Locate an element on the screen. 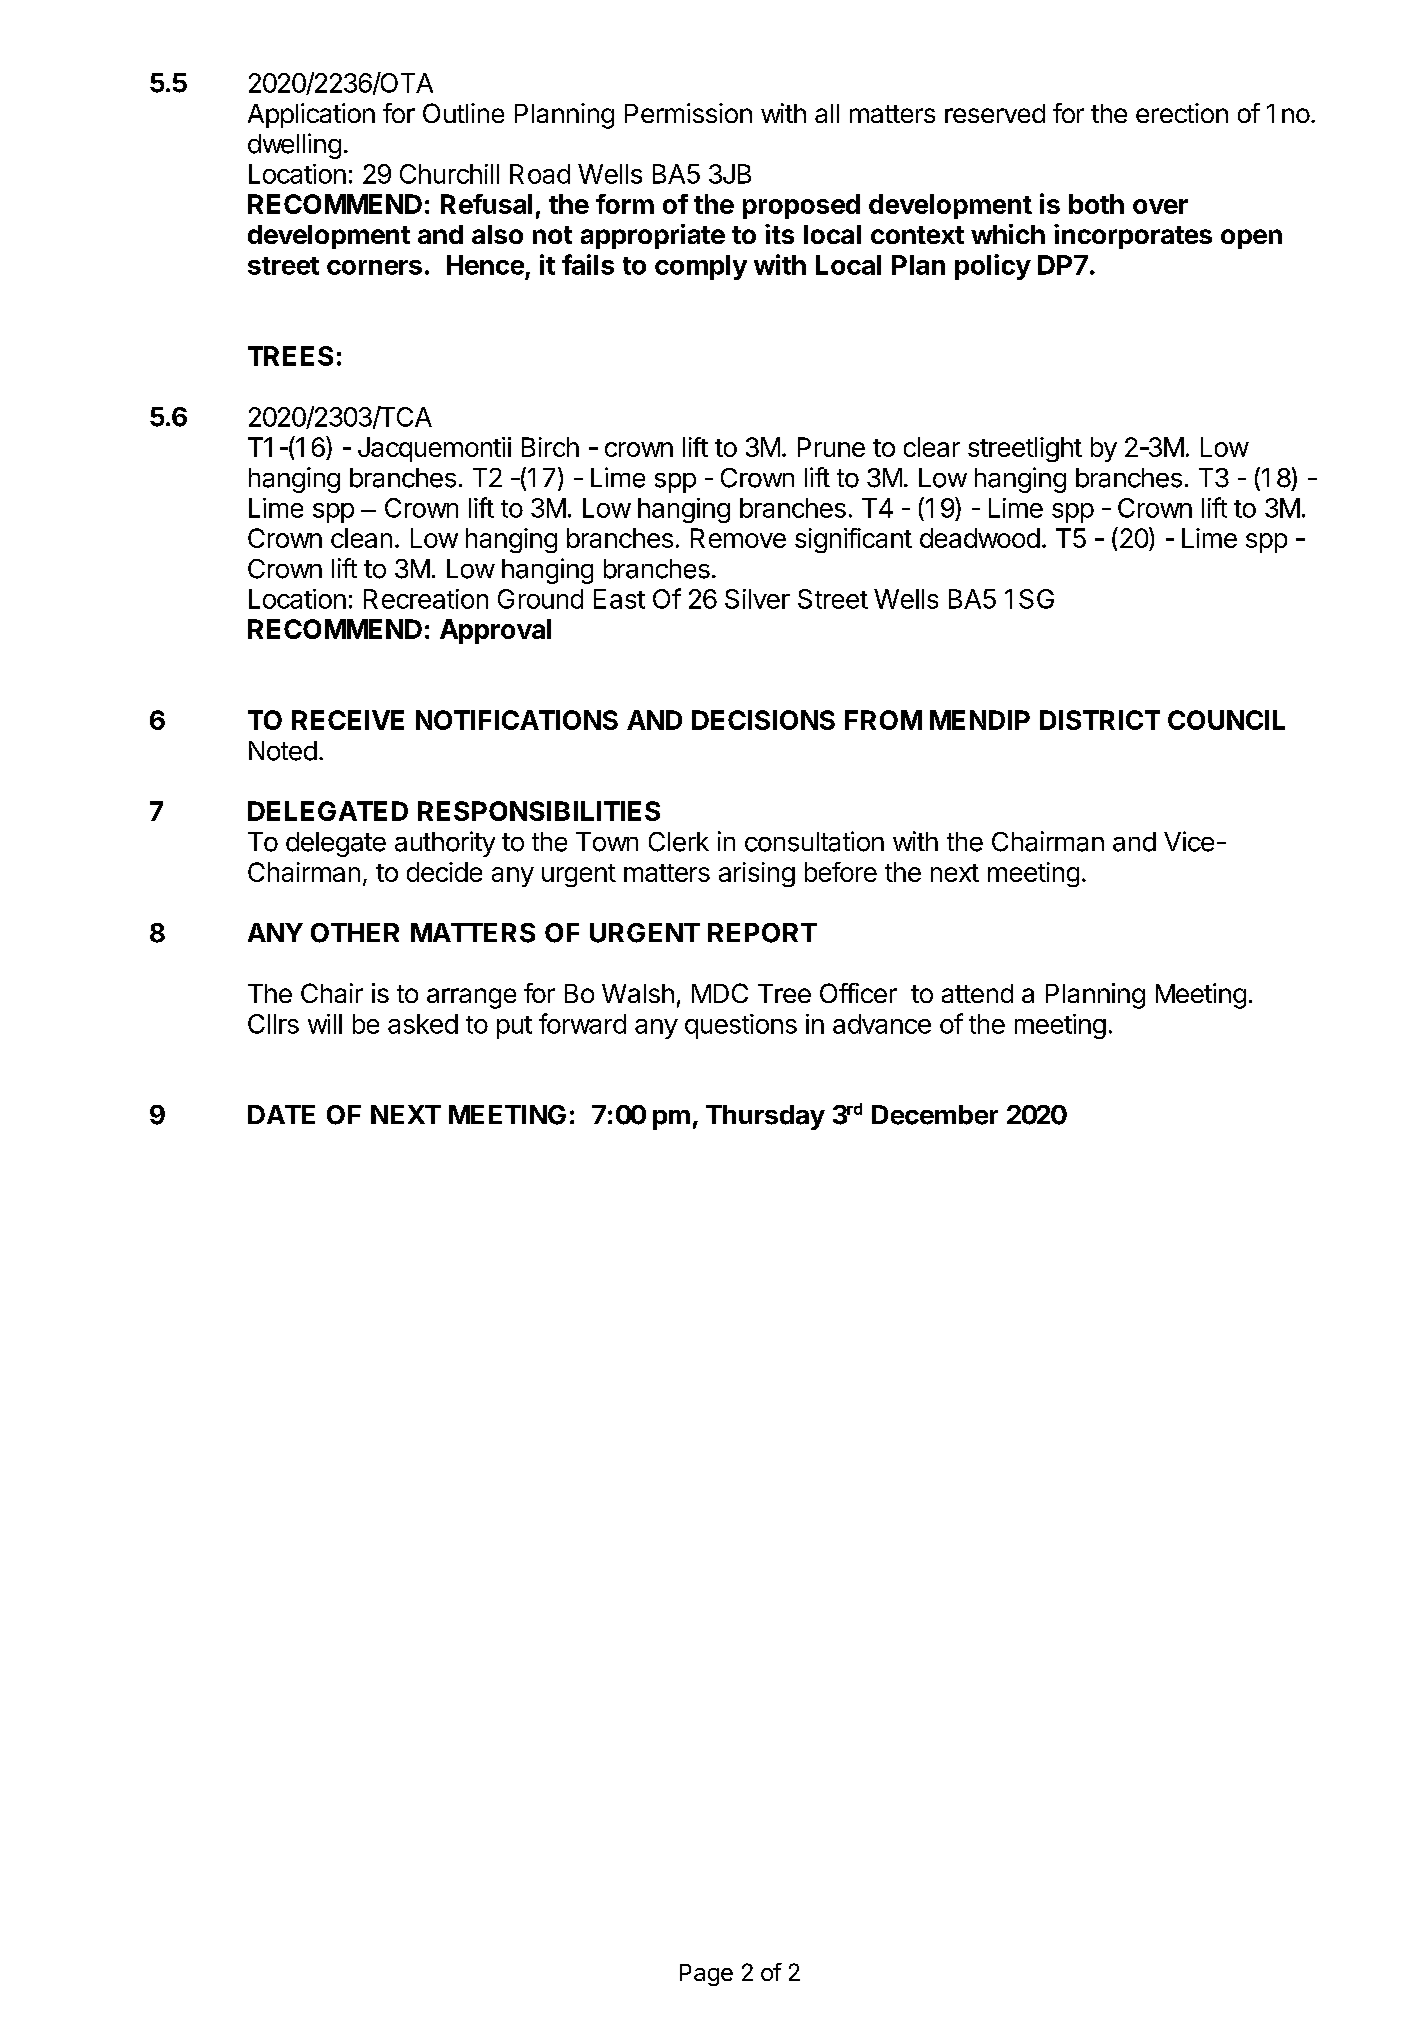 The height and width of the screenshot is (2020, 1428). questions is located at coordinates (741, 1026).
